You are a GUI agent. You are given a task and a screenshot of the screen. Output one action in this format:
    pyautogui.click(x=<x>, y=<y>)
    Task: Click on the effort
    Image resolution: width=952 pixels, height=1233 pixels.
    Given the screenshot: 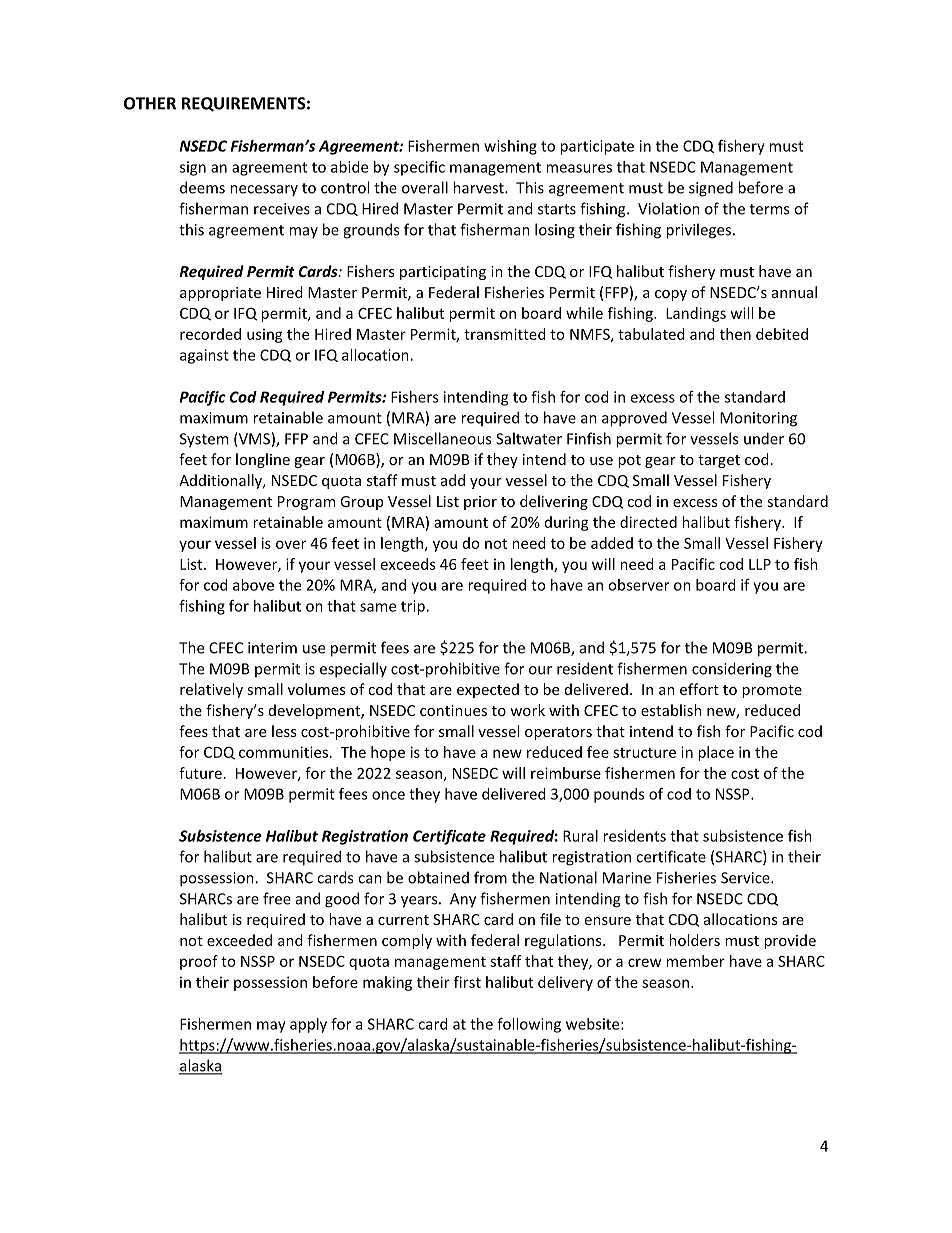 What is the action you would take?
    pyautogui.click(x=699, y=689)
